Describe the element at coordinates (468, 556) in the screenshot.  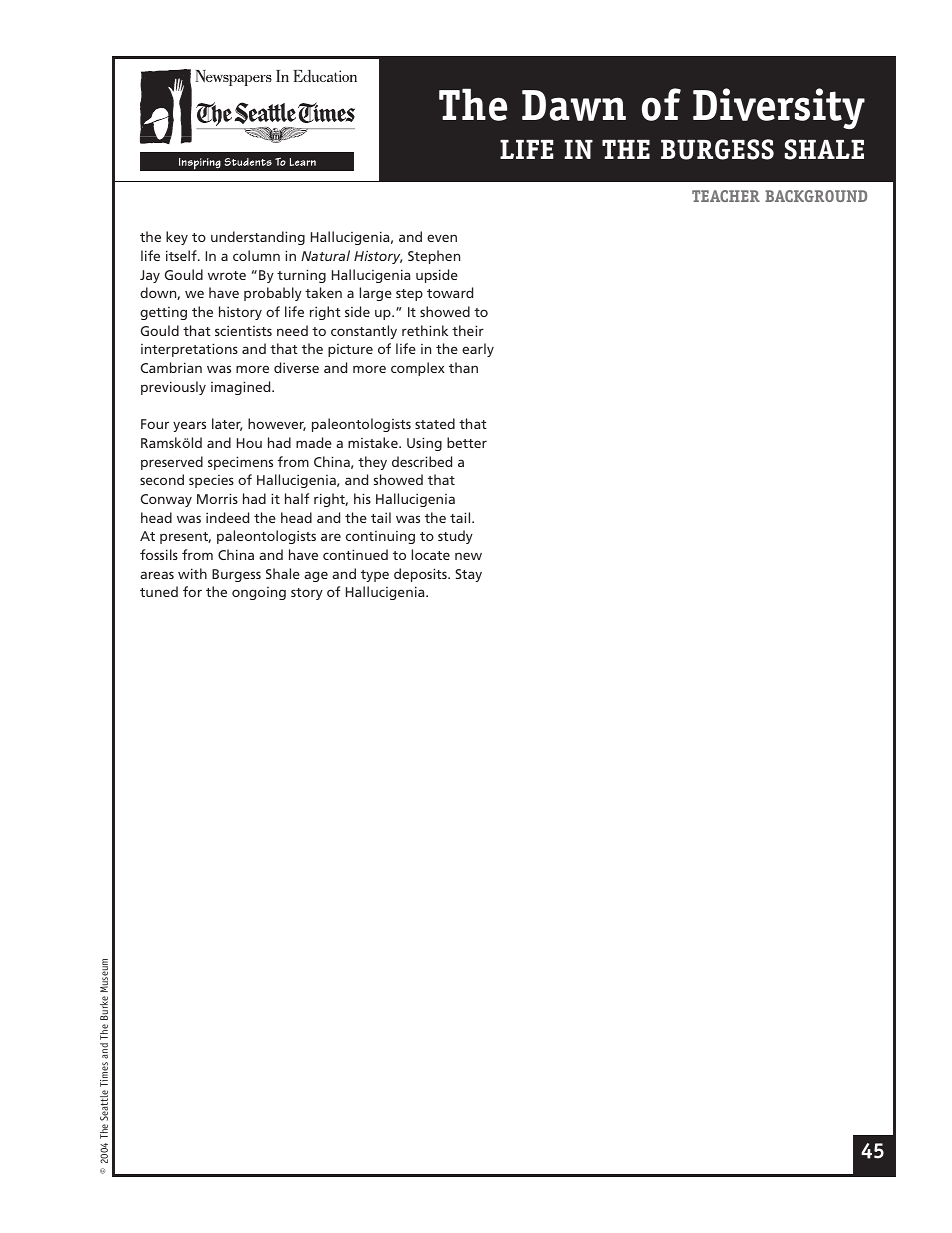
I see `new` at that location.
